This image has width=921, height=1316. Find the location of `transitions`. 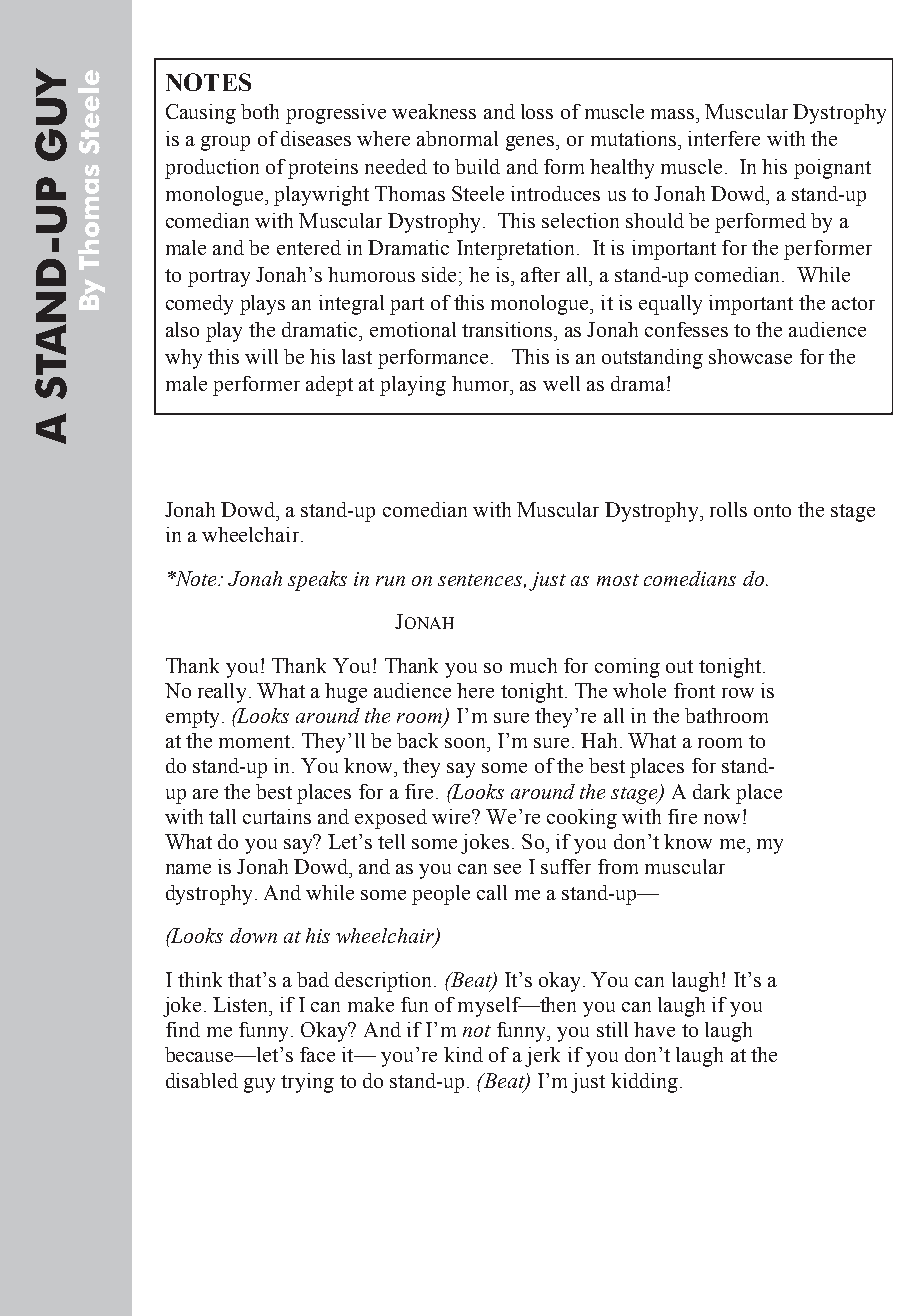

transitions is located at coordinates (508, 329).
